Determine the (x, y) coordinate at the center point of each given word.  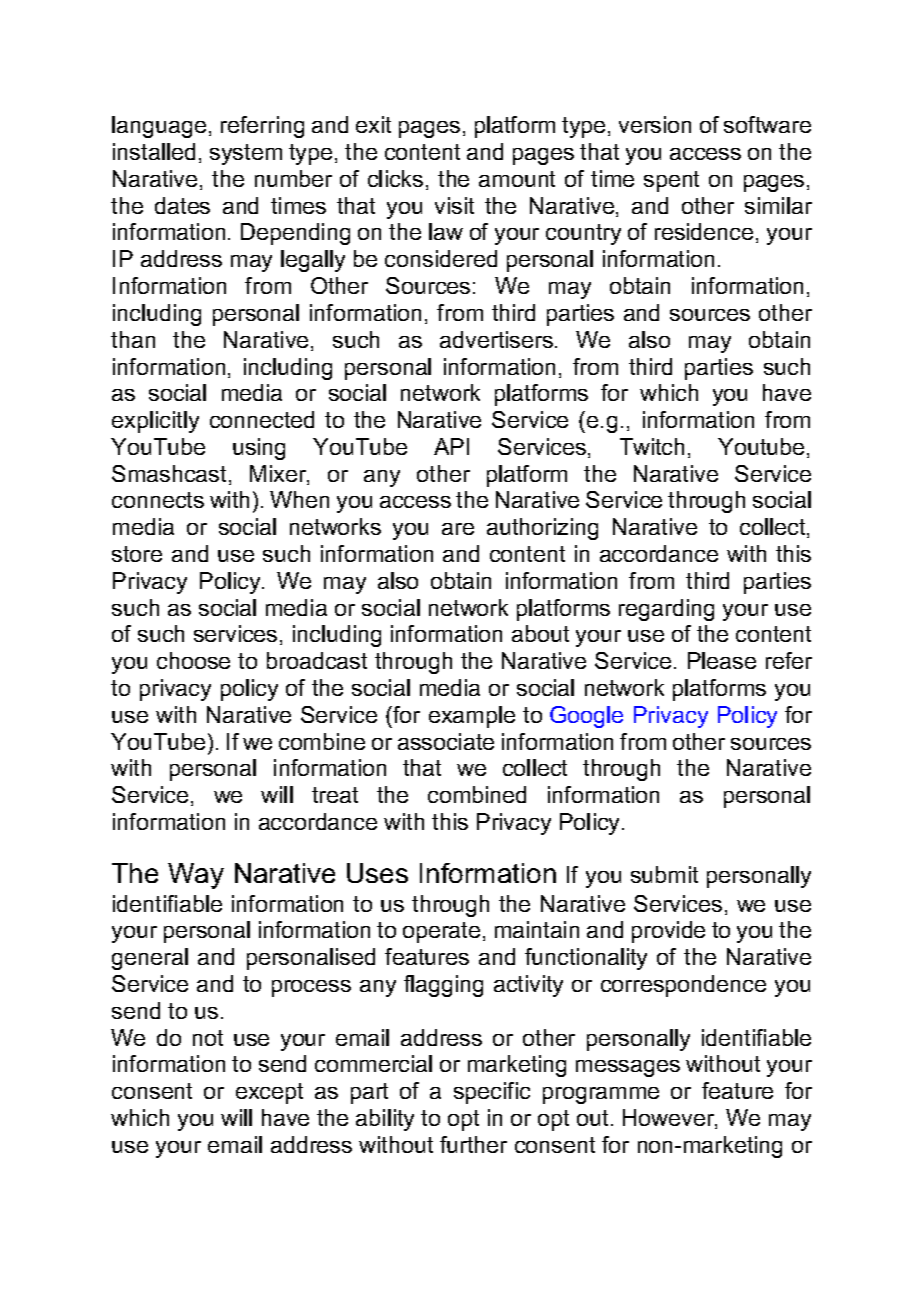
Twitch (652, 446)
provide (668, 932)
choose (193, 660)
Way (196, 876)
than (133, 339)
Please (722, 660)
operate (441, 932)
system (246, 154)
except (269, 1093)
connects (158, 500)
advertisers (496, 339)
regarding (666, 610)
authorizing (542, 529)
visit (454, 205)
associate (446, 741)
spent (671, 181)
